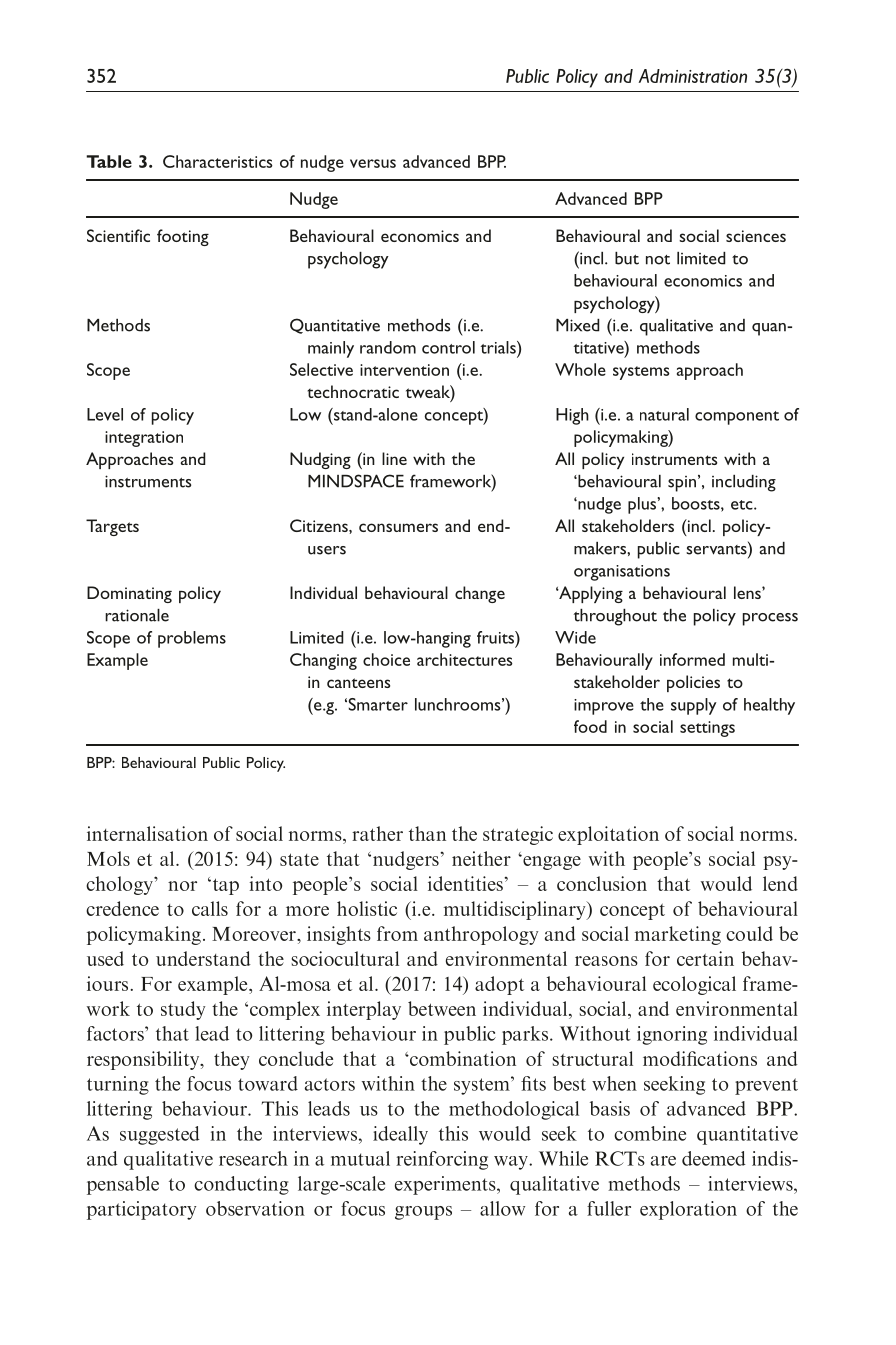 This screenshot has height=1345, width=896. Describe the element at coordinates (218, 161) in the screenshot. I see `Characteristics` at that location.
